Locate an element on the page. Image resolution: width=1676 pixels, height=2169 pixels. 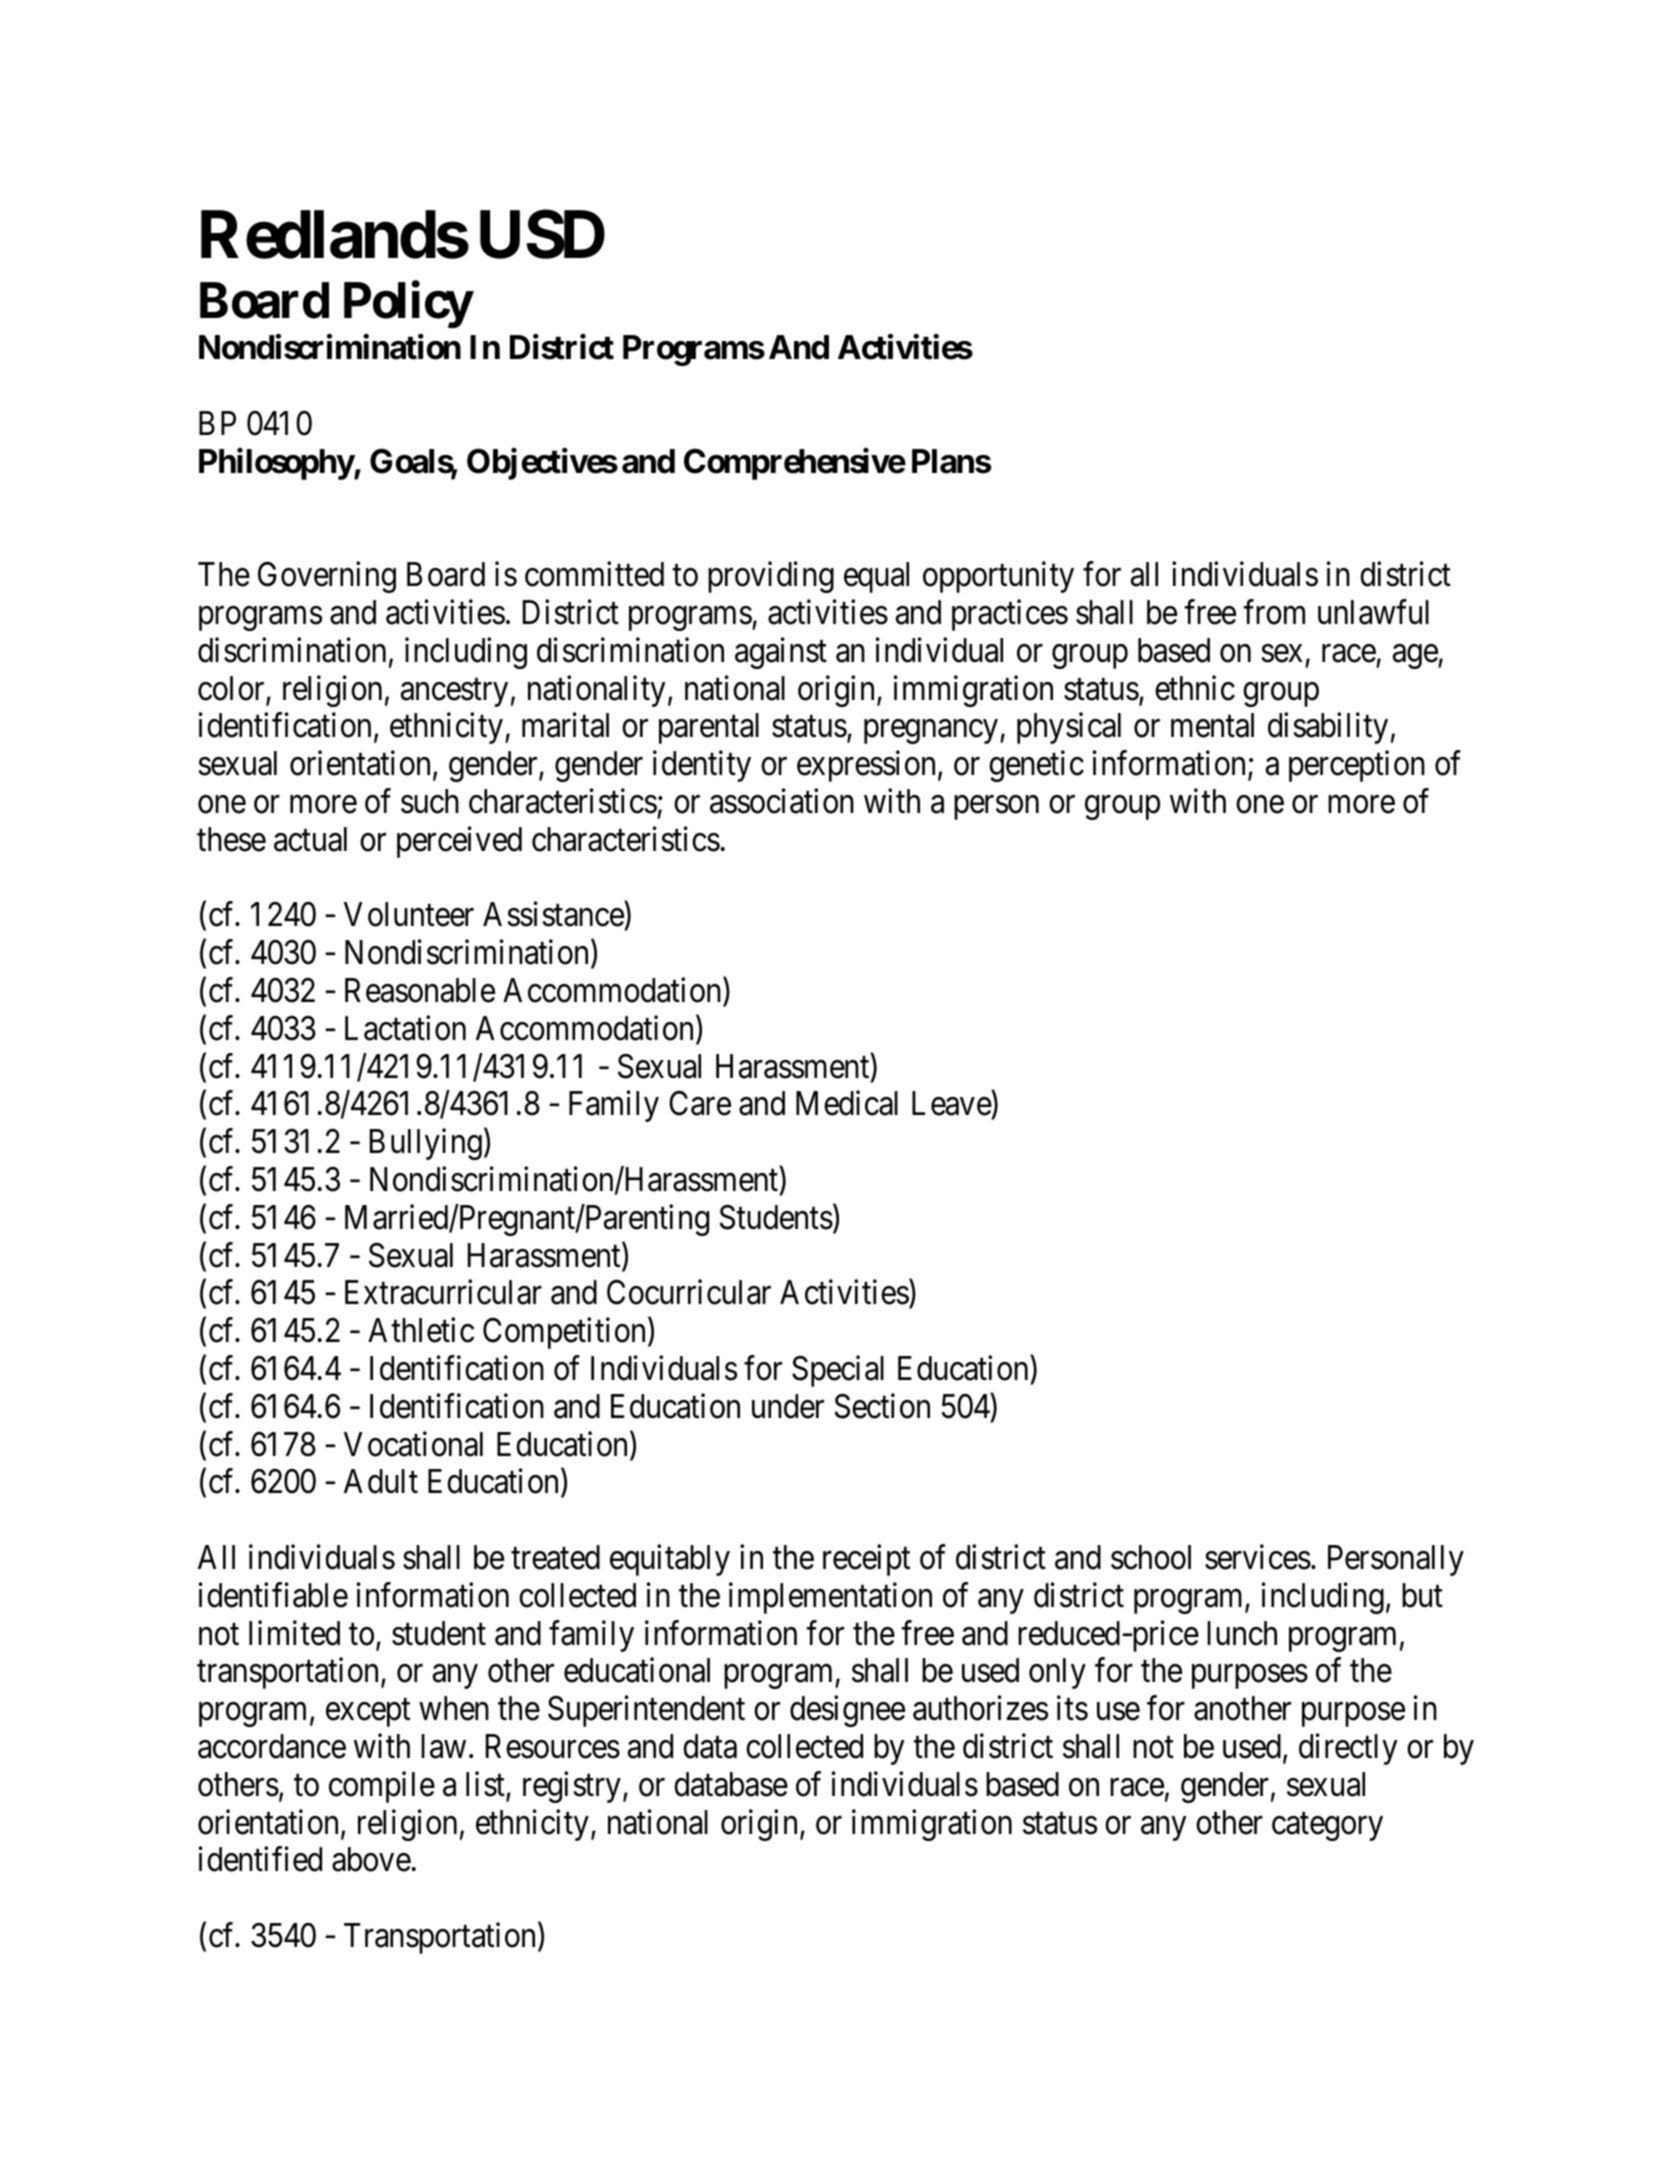
compile is located at coordinates (382, 1787).
